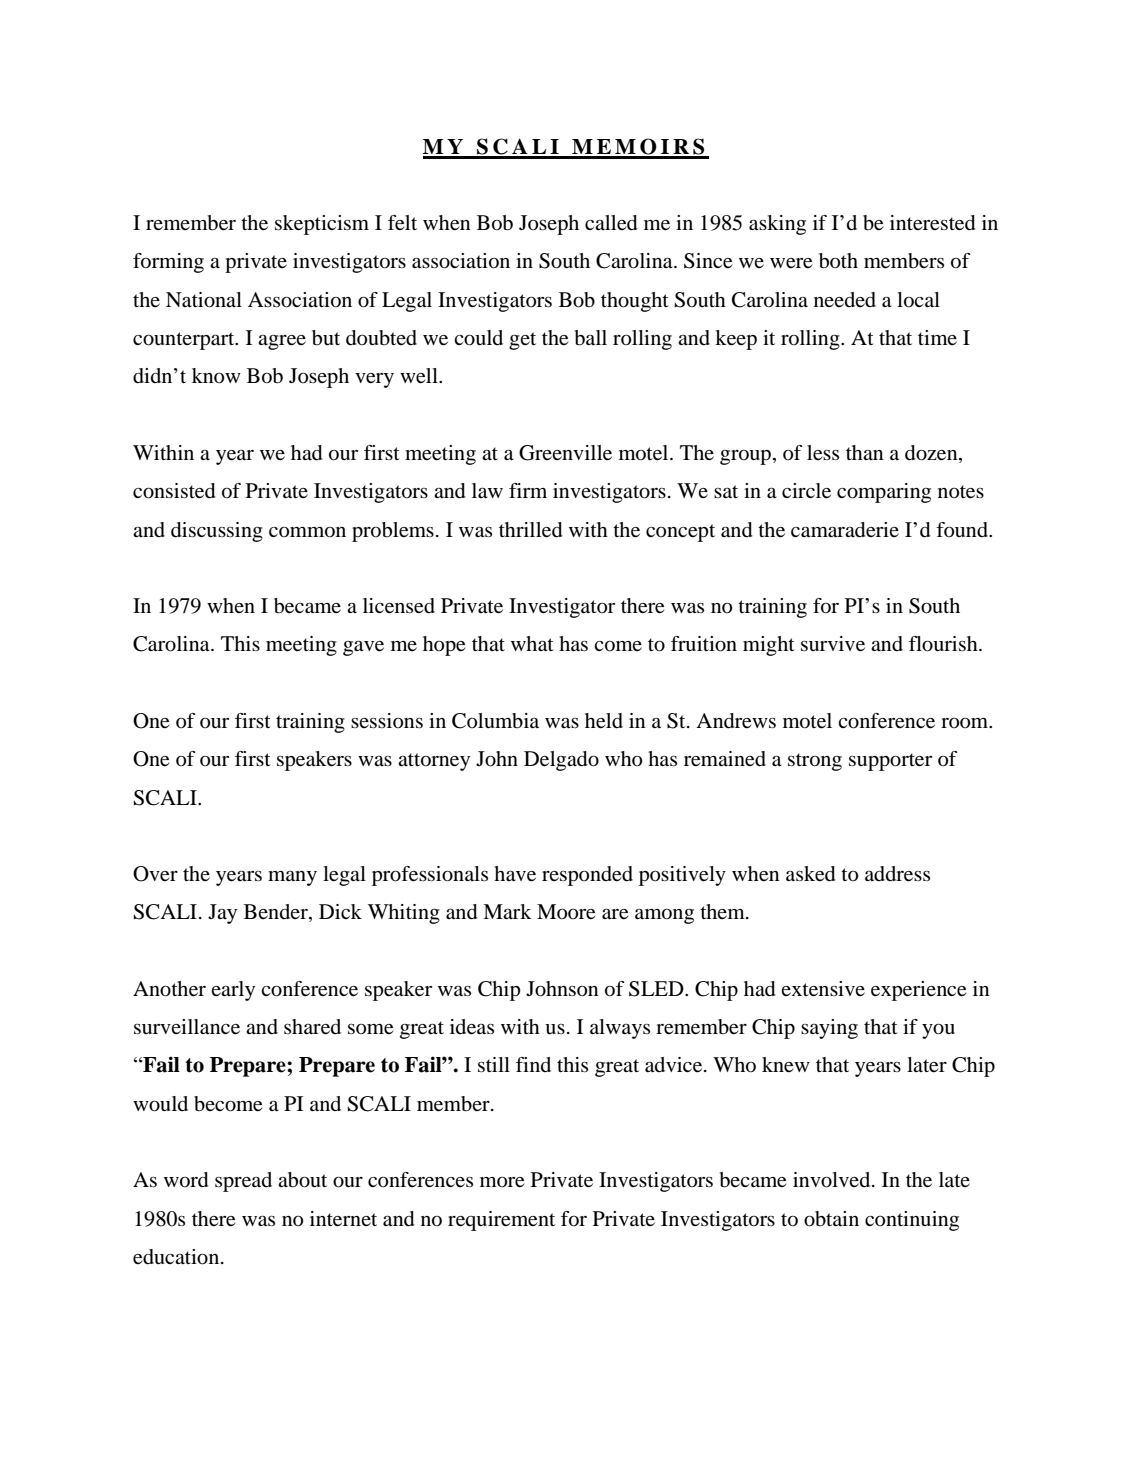 This screenshot has width=1132, height=1465. Describe the element at coordinates (838, 261) in the screenshot. I see `both` at that location.
